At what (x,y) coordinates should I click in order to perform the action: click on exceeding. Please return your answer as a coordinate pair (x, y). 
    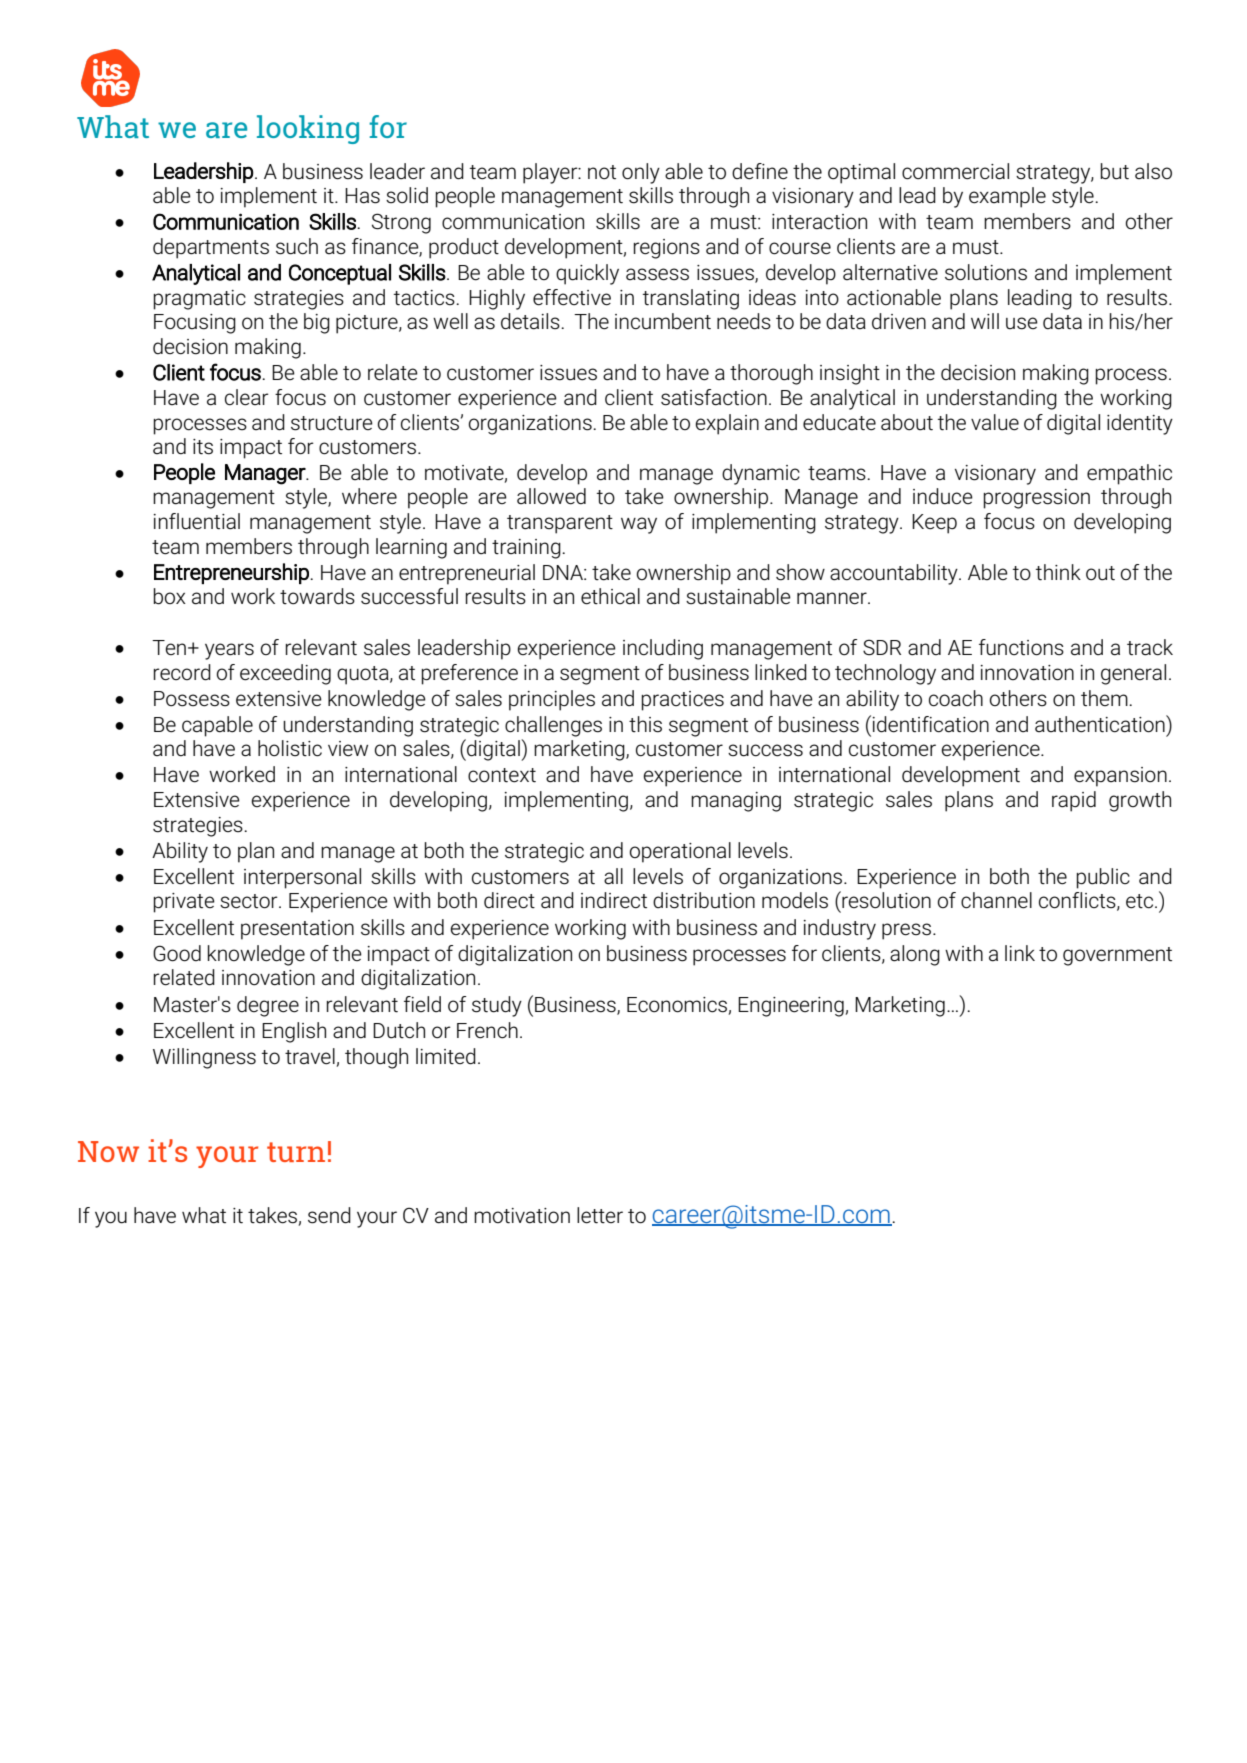
    Looking at the image, I should click on (285, 674).
